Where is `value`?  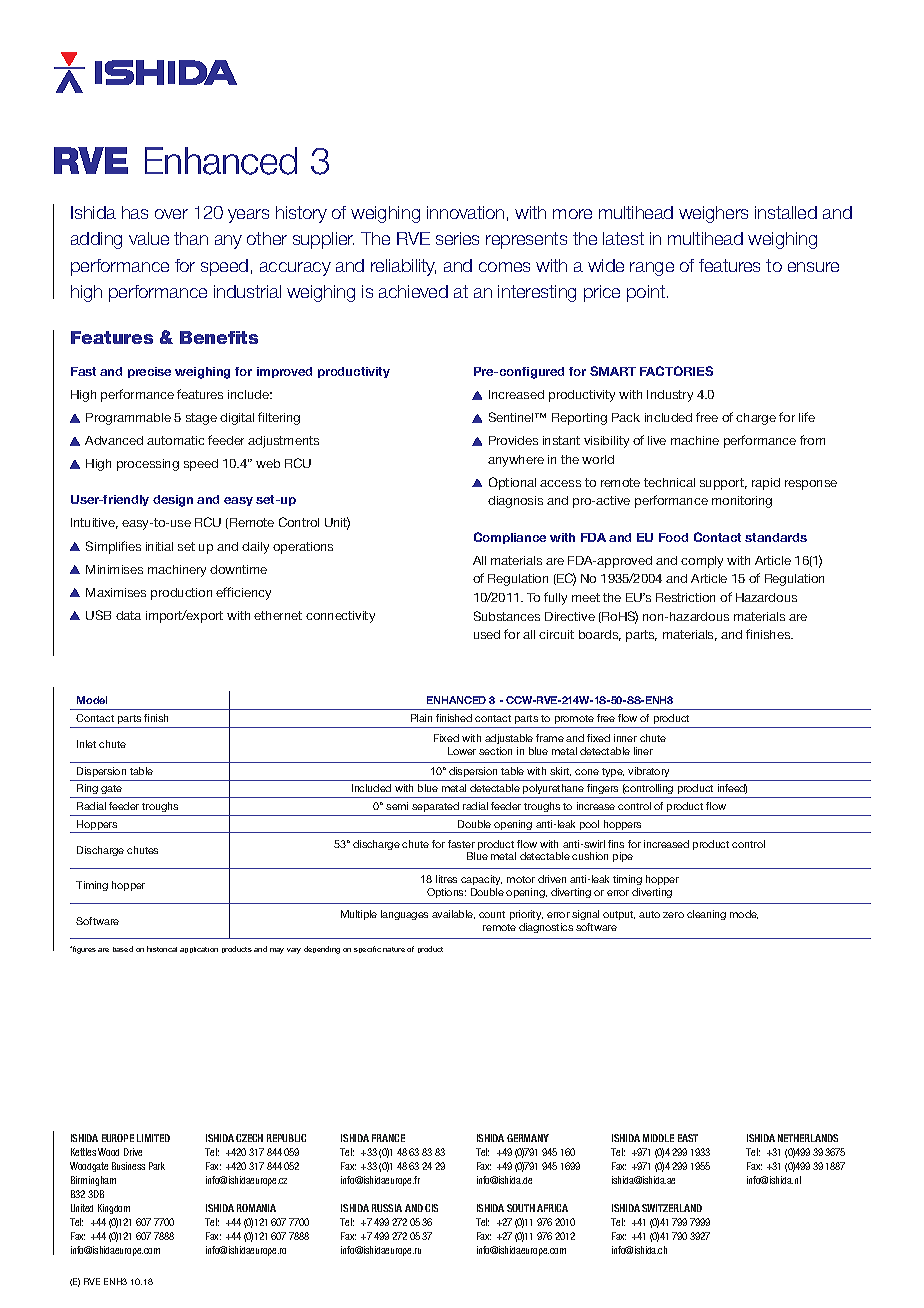 value is located at coordinates (149, 238).
